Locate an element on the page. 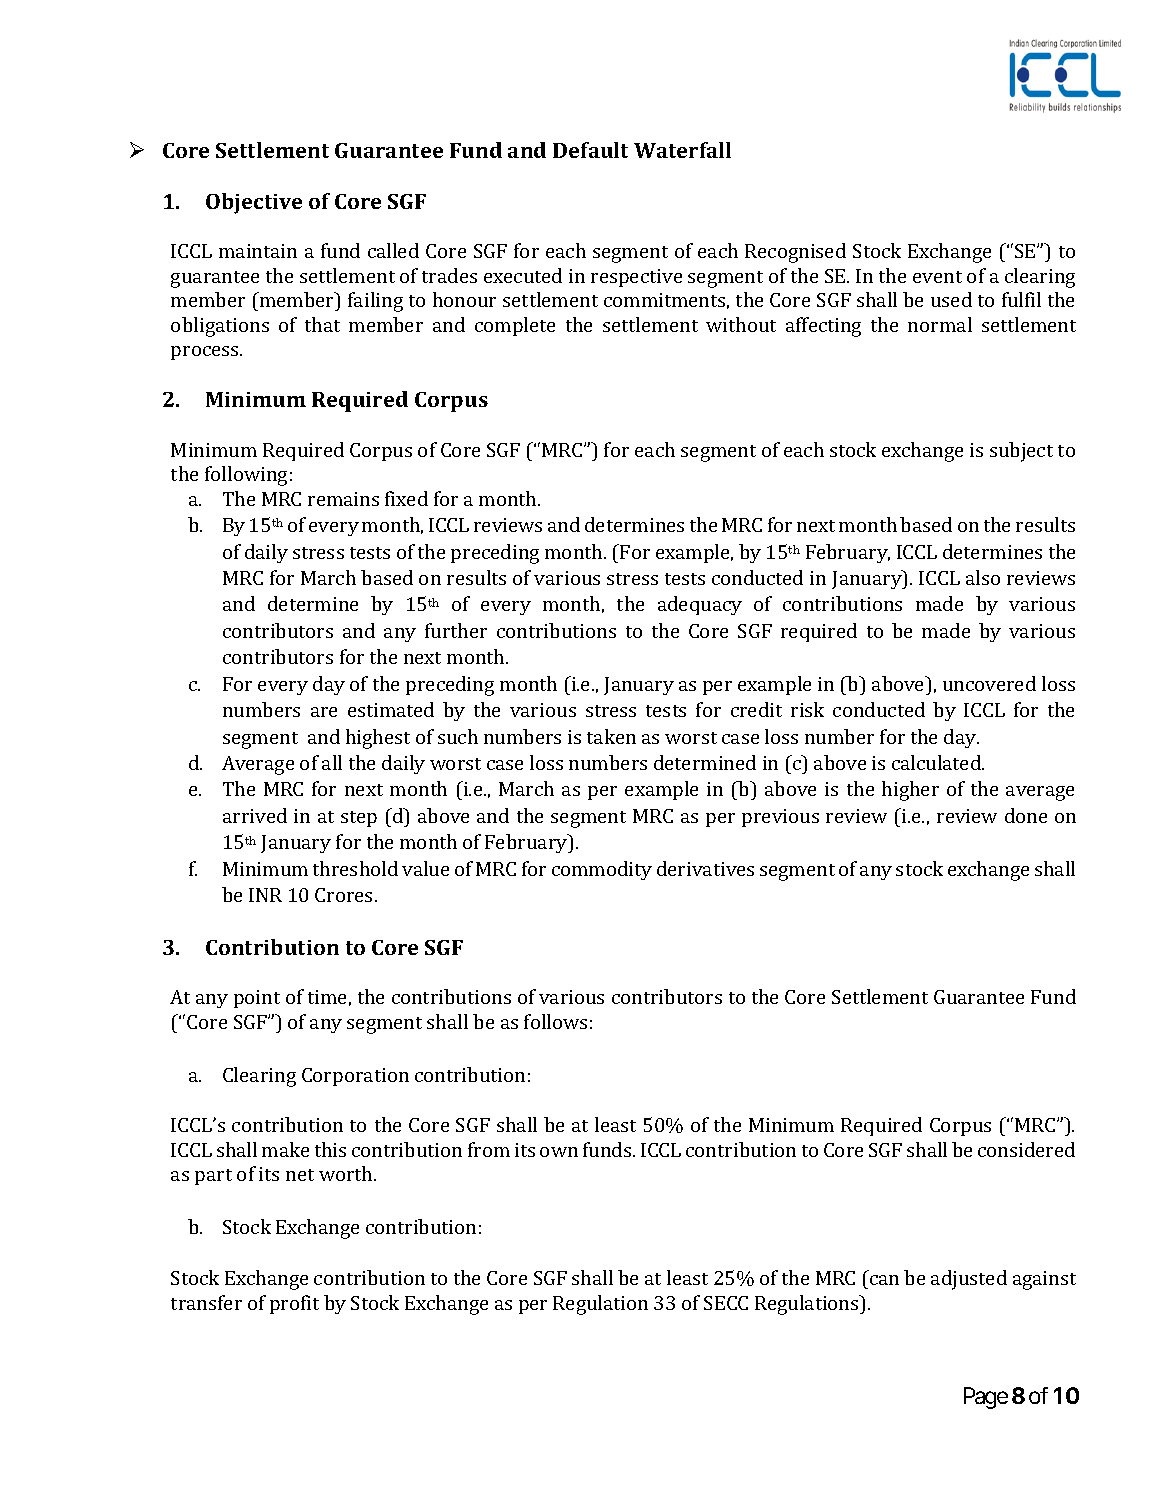 The width and height of the document is (1162, 1504). adequacy is located at coordinates (700, 605).
